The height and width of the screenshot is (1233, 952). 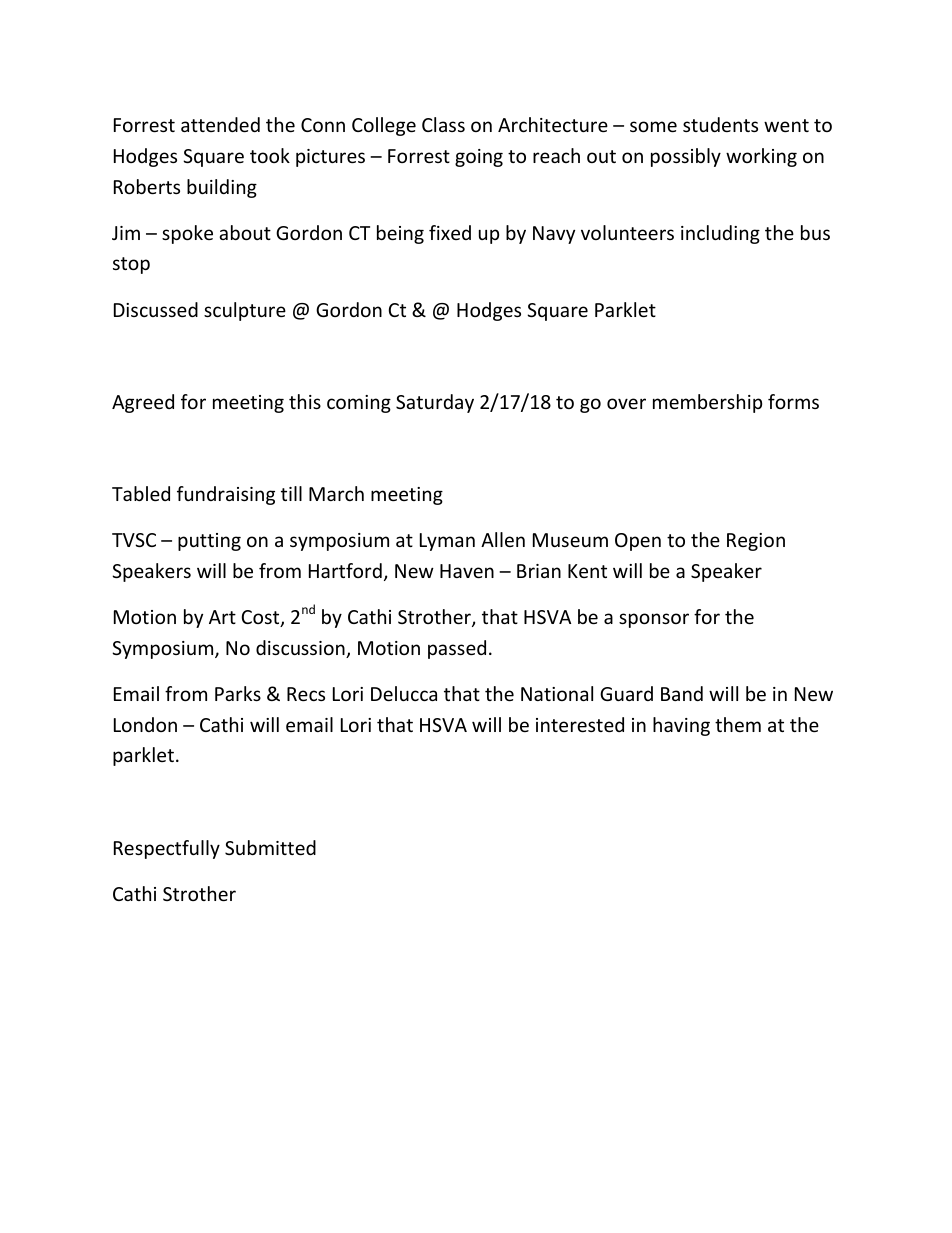 What do you see at coordinates (503, 539) in the screenshot?
I see `Allen` at bounding box center [503, 539].
